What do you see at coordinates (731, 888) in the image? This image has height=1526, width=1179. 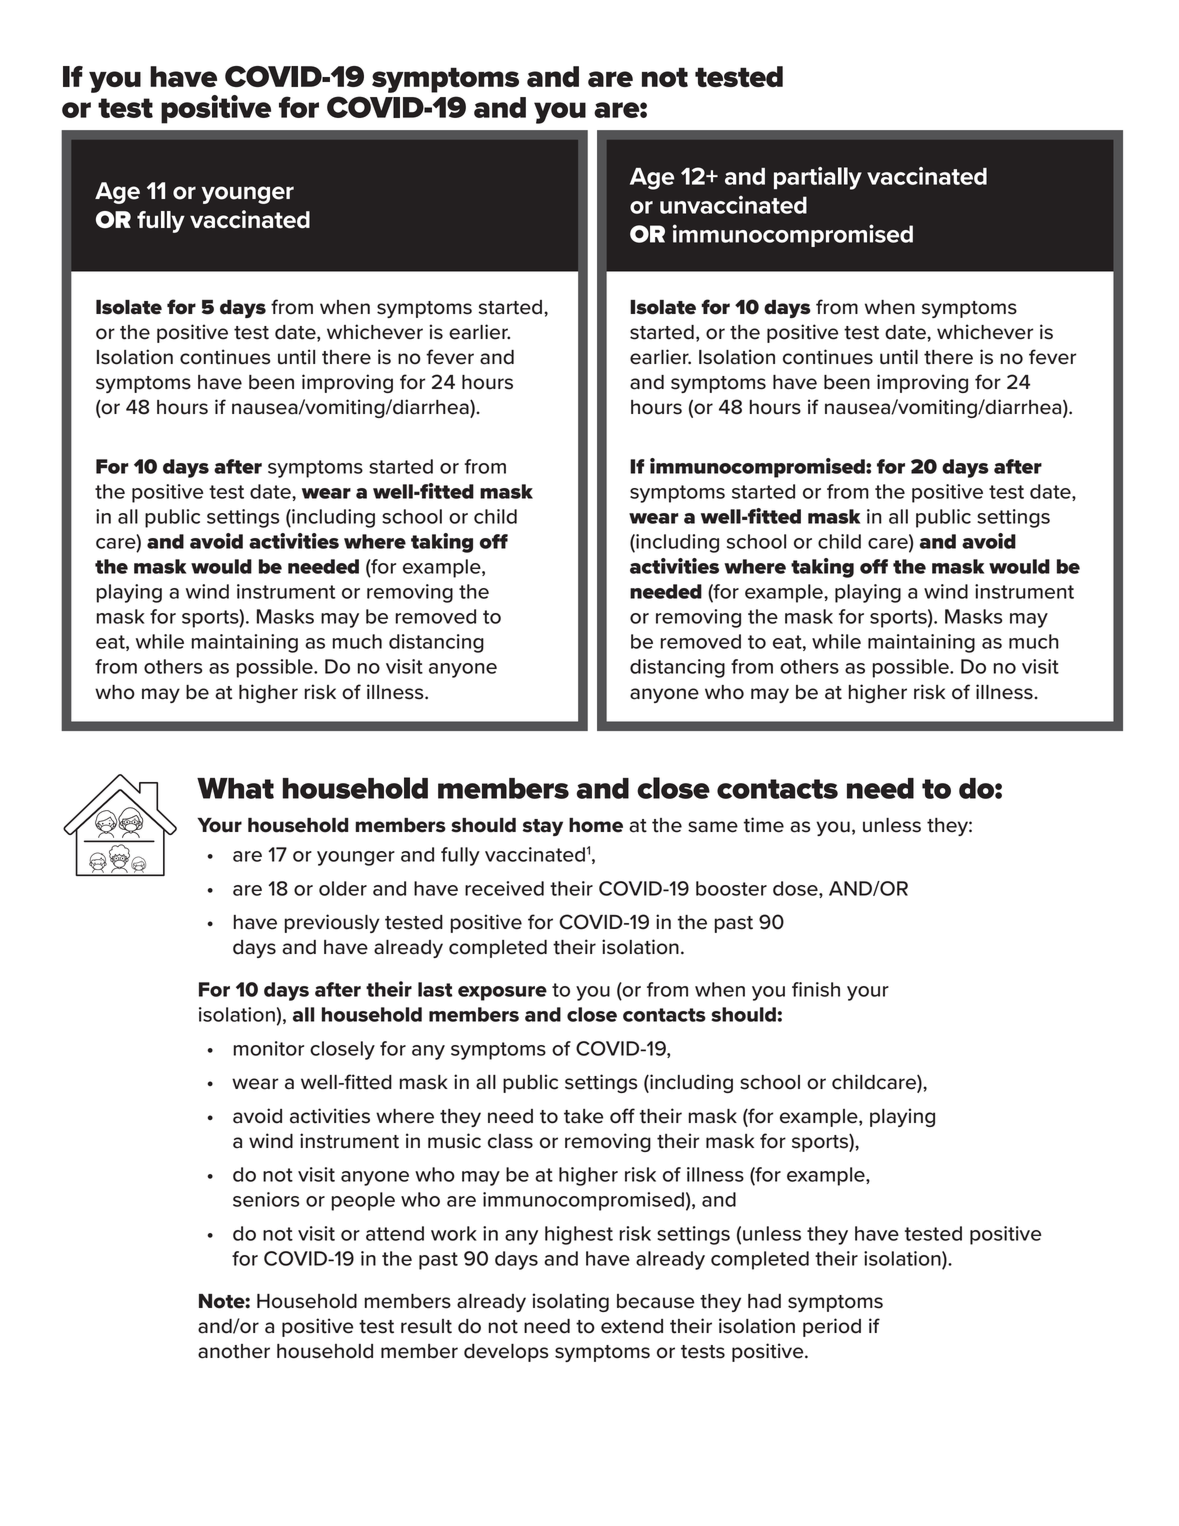 I see `booster` at bounding box center [731, 888].
